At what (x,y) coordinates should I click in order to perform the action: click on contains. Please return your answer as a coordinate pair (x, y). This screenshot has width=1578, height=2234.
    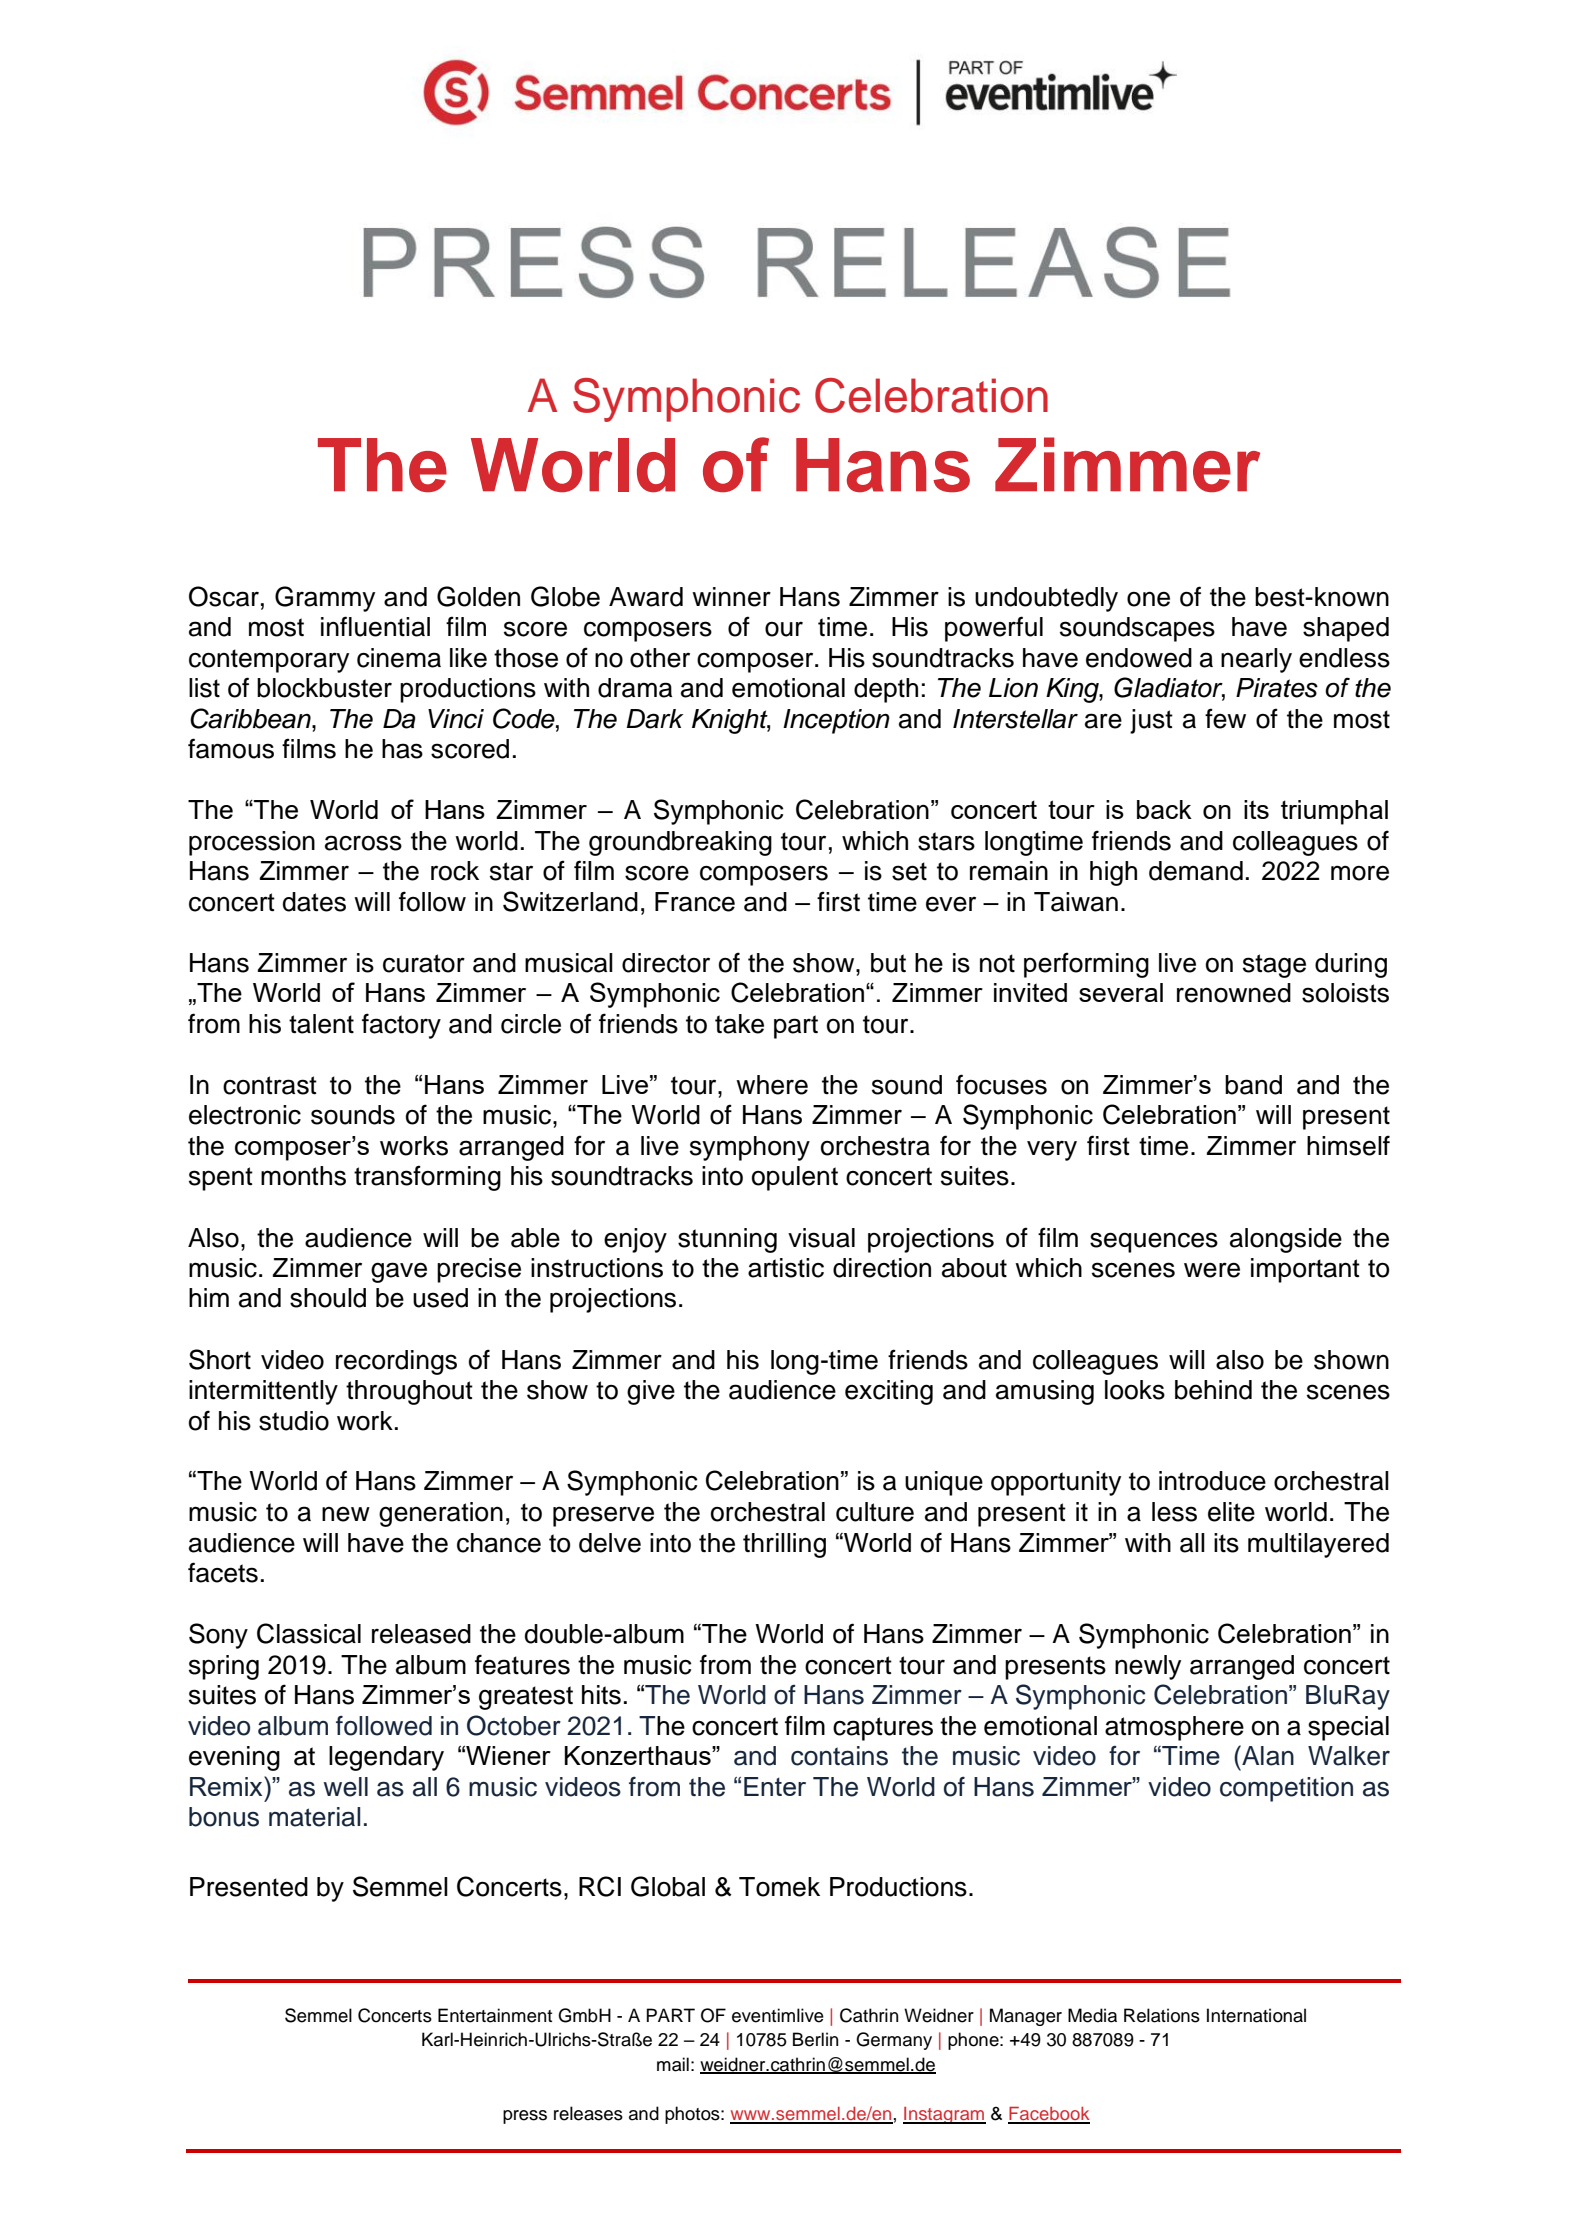
    Looking at the image, I should click on (839, 1756).
